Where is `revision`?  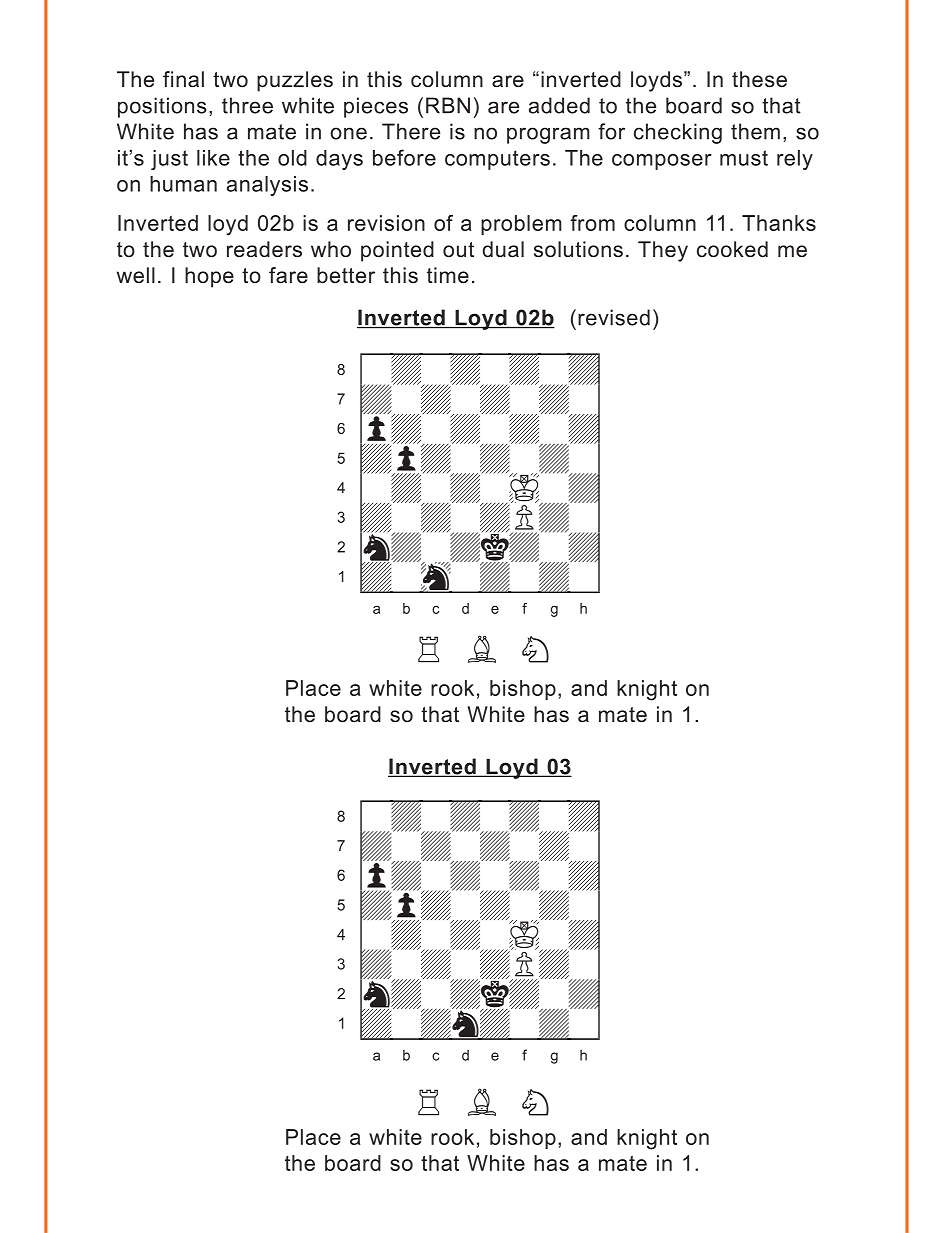 revision is located at coordinates (386, 223).
